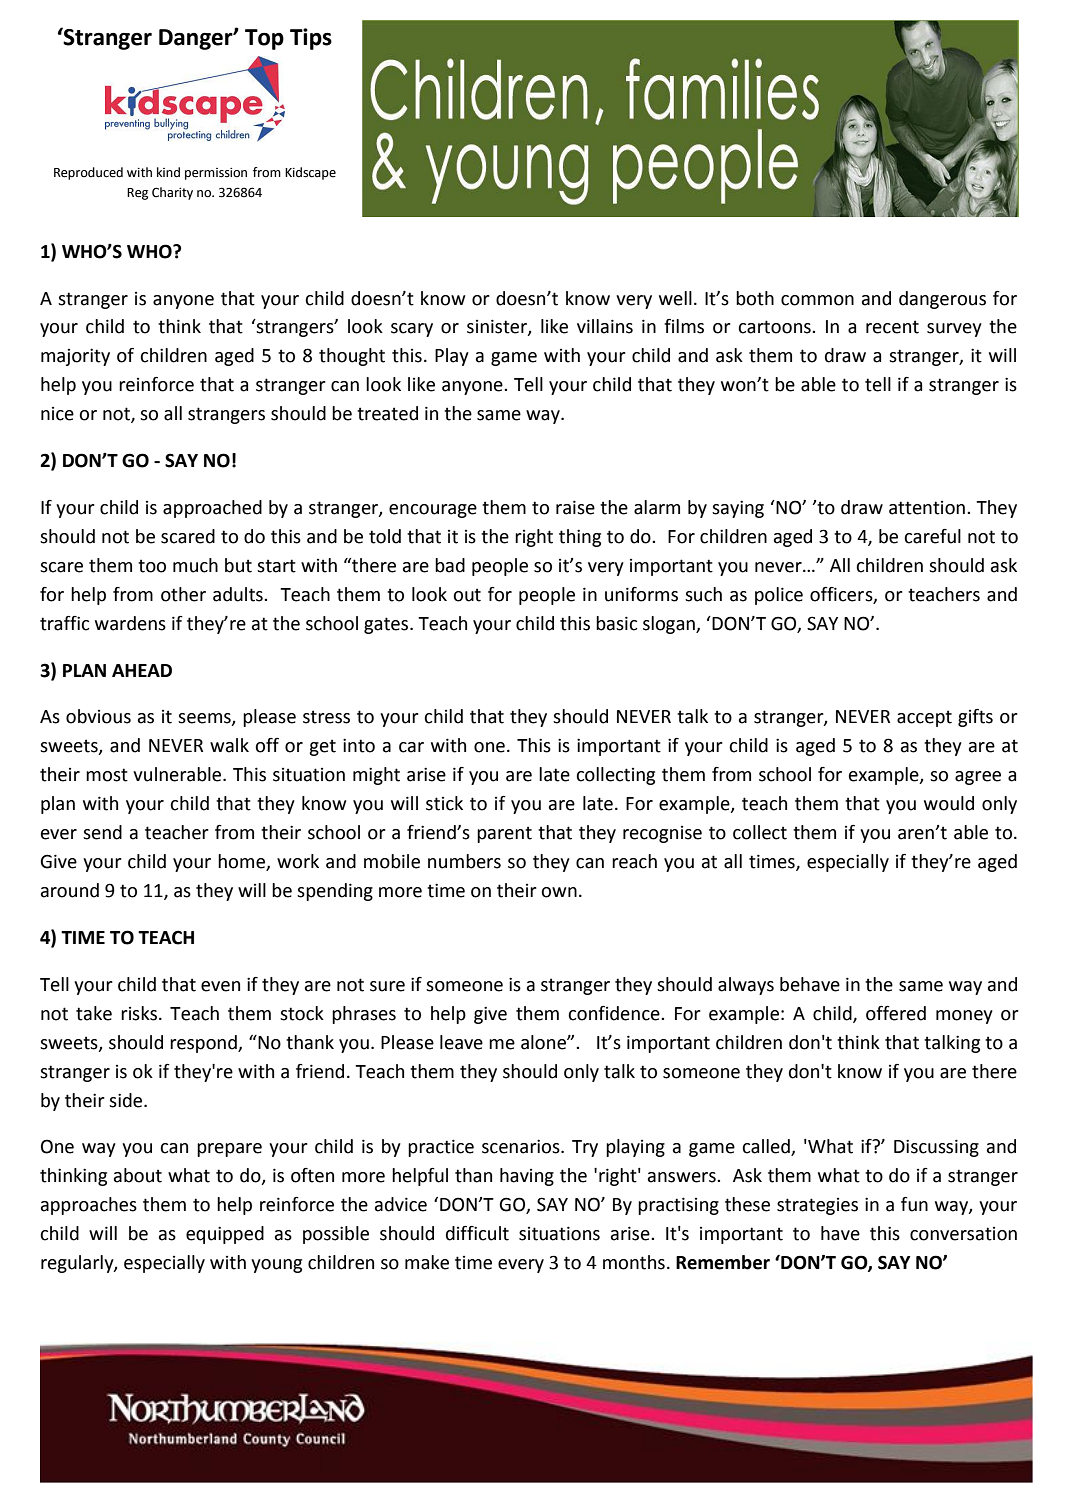  What do you see at coordinates (817, 300) in the document?
I see `common` at bounding box center [817, 300].
